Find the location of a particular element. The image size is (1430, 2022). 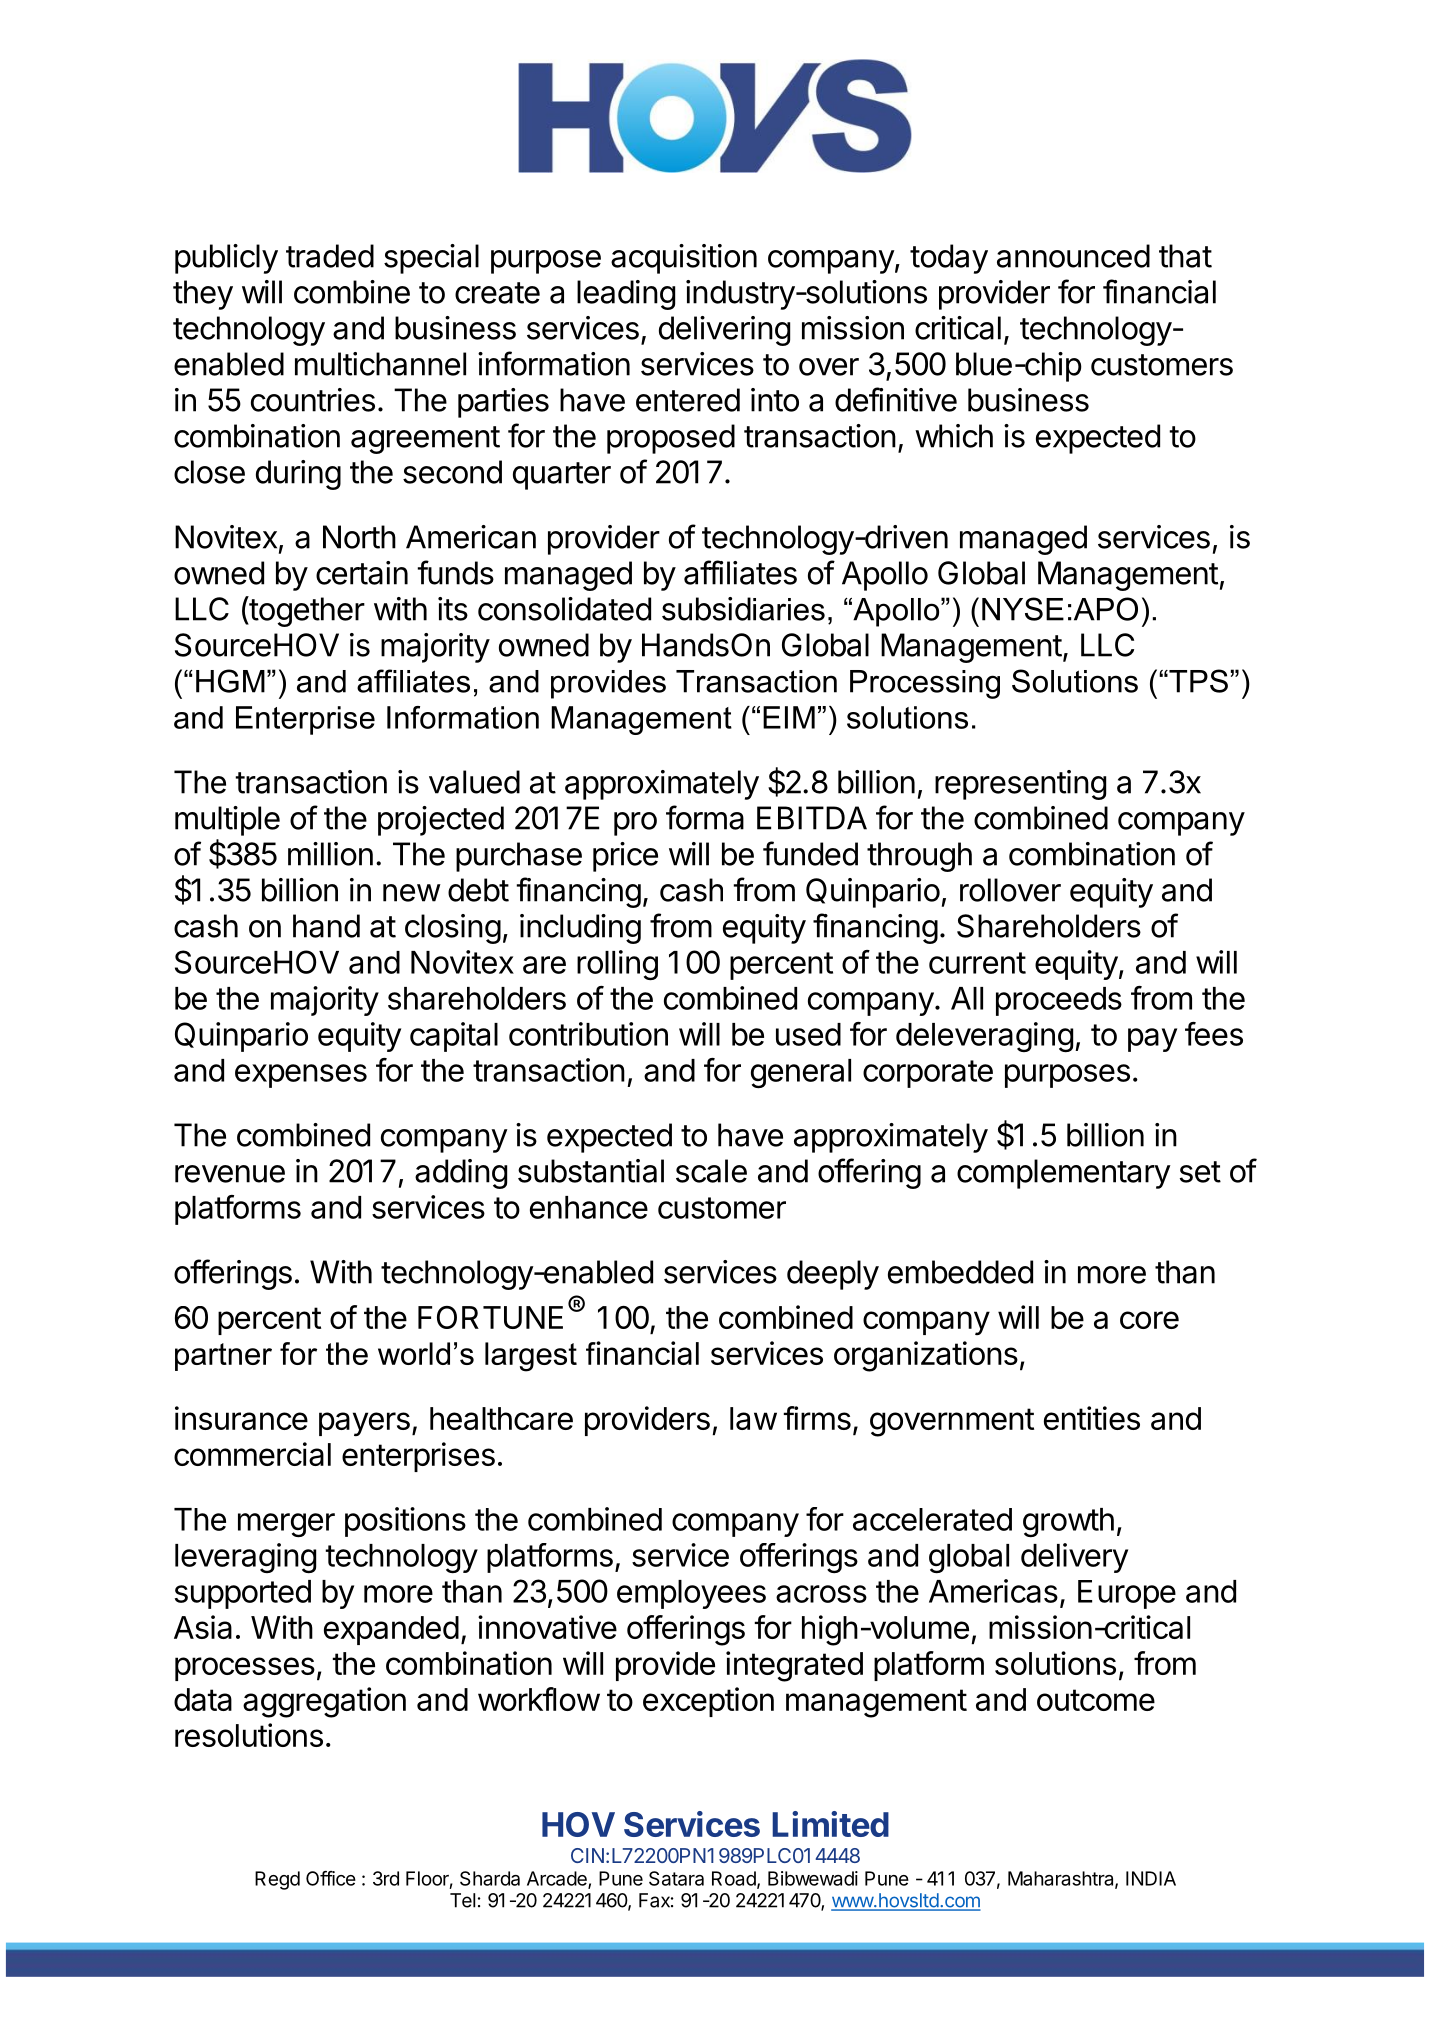

Limited is located at coordinates (830, 1824).
